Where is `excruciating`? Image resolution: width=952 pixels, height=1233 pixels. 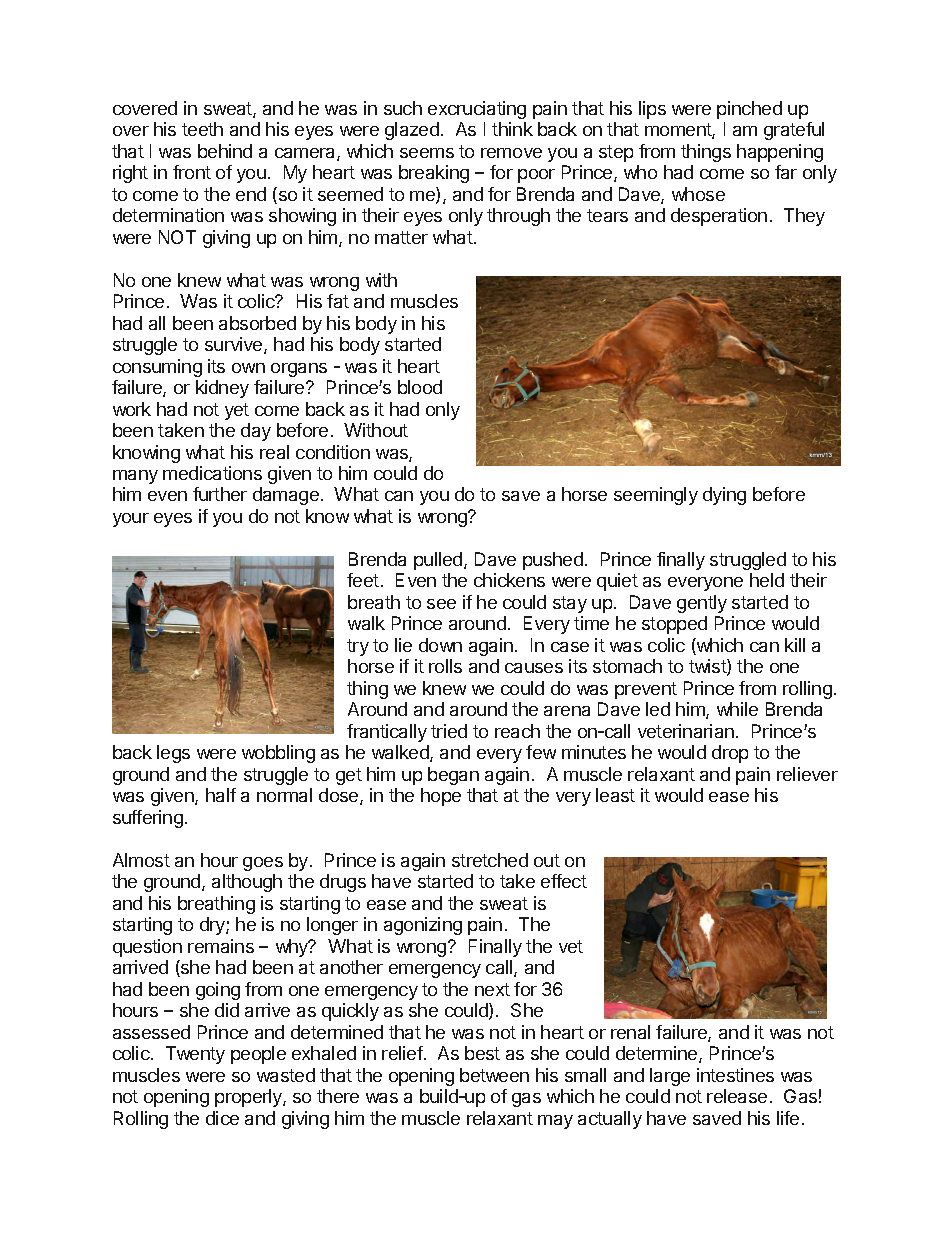
excruciating is located at coordinates (477, 110).
